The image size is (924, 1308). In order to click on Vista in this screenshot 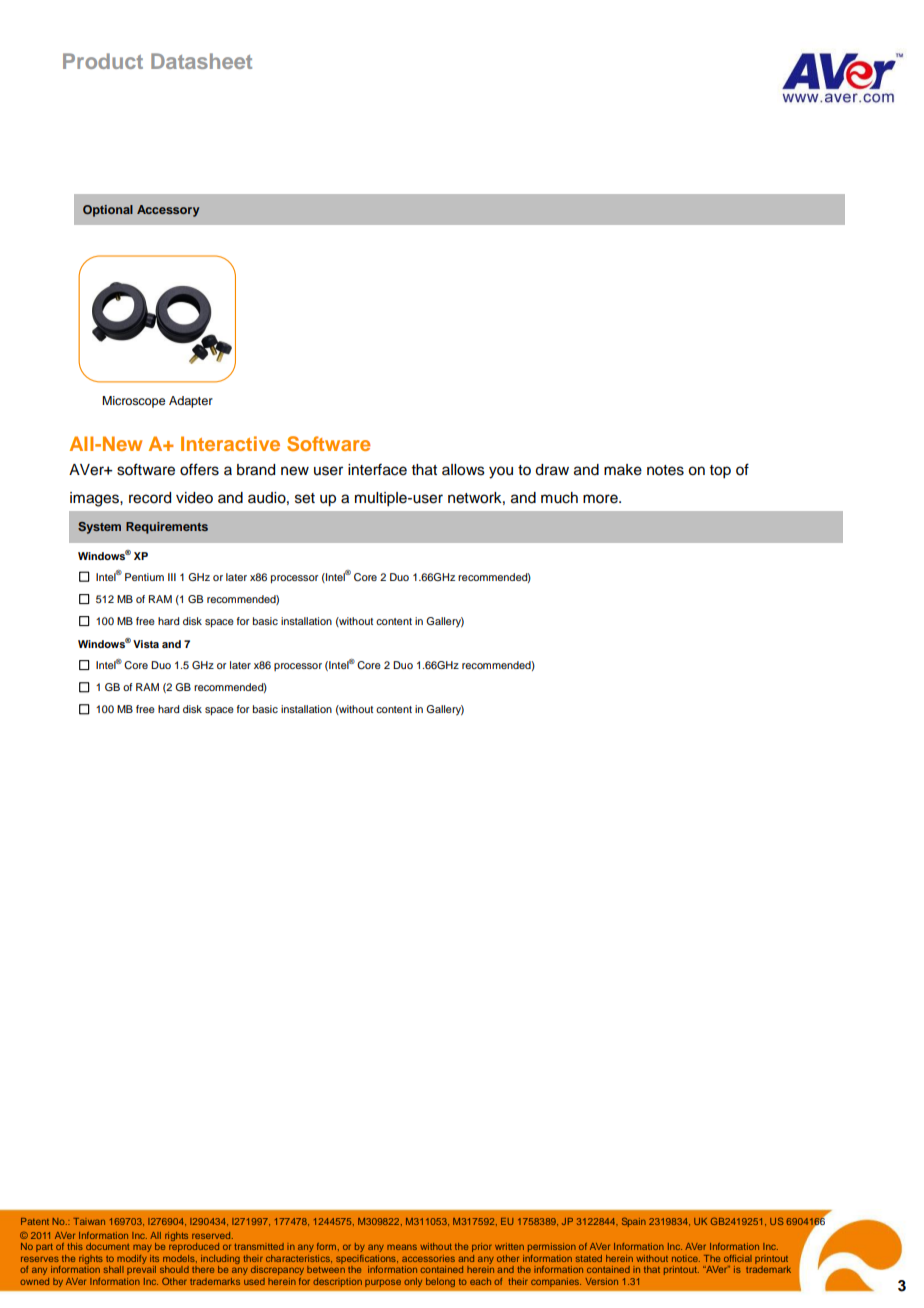, I will do `click(146, 644)`.
